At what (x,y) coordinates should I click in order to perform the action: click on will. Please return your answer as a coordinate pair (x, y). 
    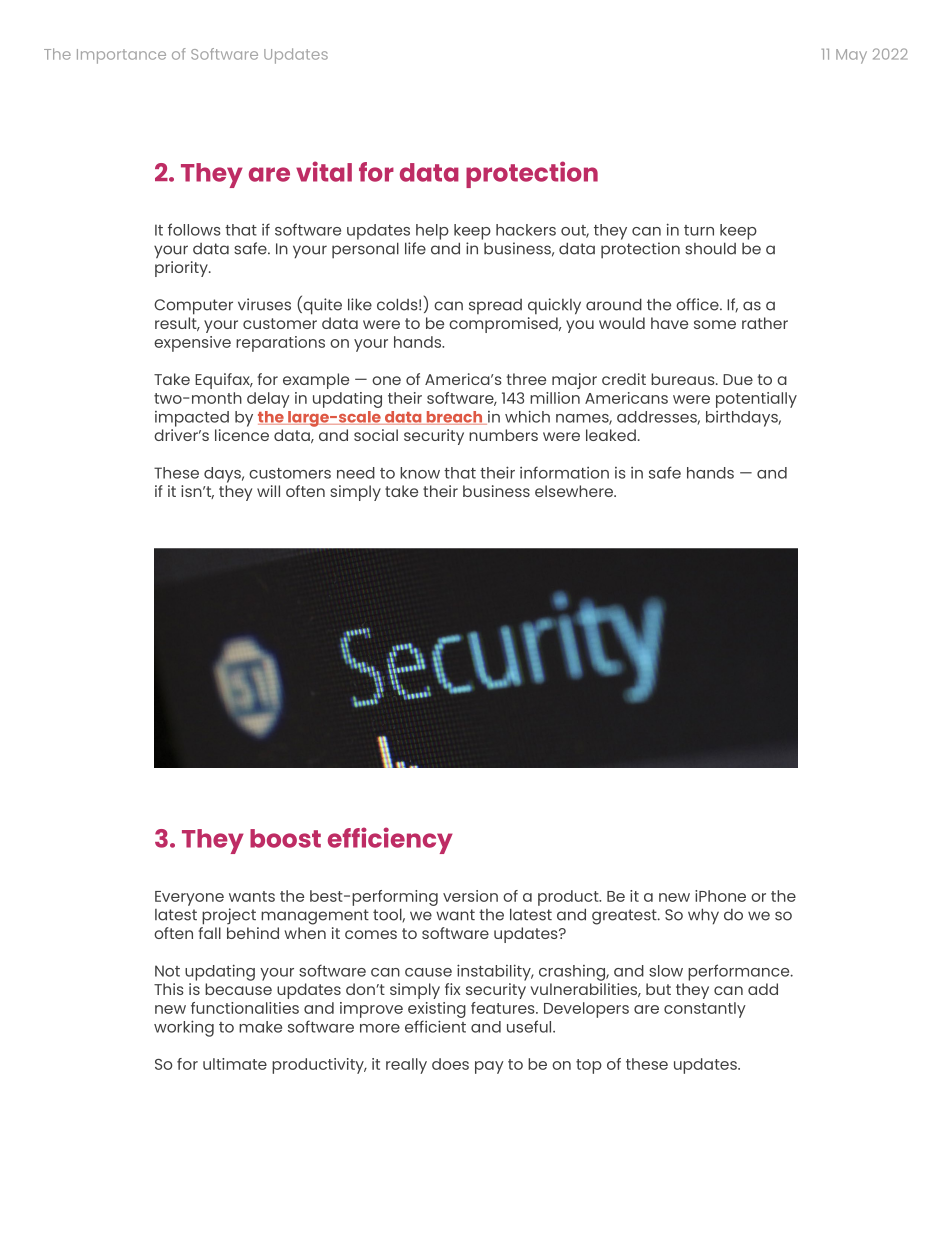
    Looking at the image, I should click on (268, 491).
